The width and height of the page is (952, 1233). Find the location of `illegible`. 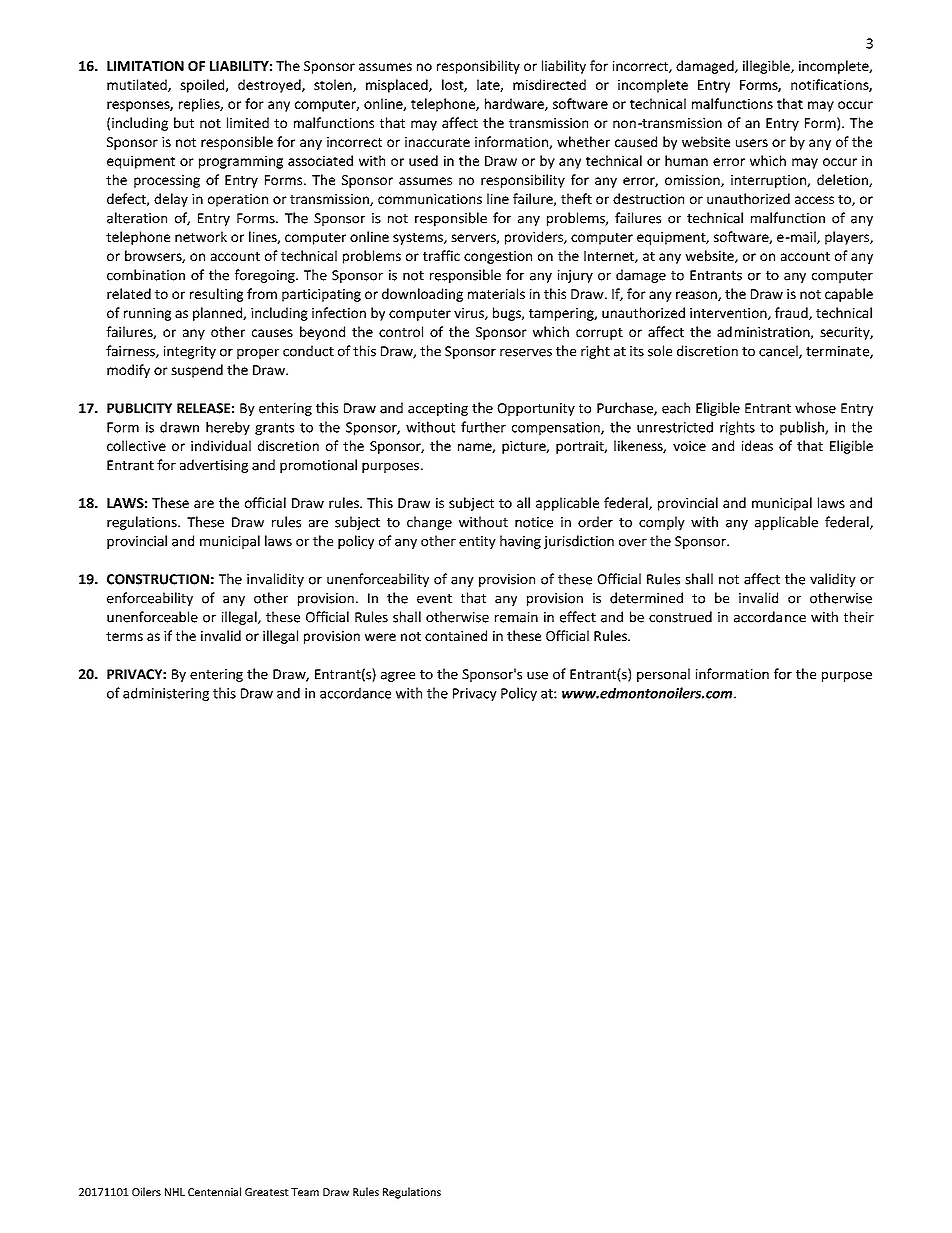

illegible is located at coordinates (767, 67).
